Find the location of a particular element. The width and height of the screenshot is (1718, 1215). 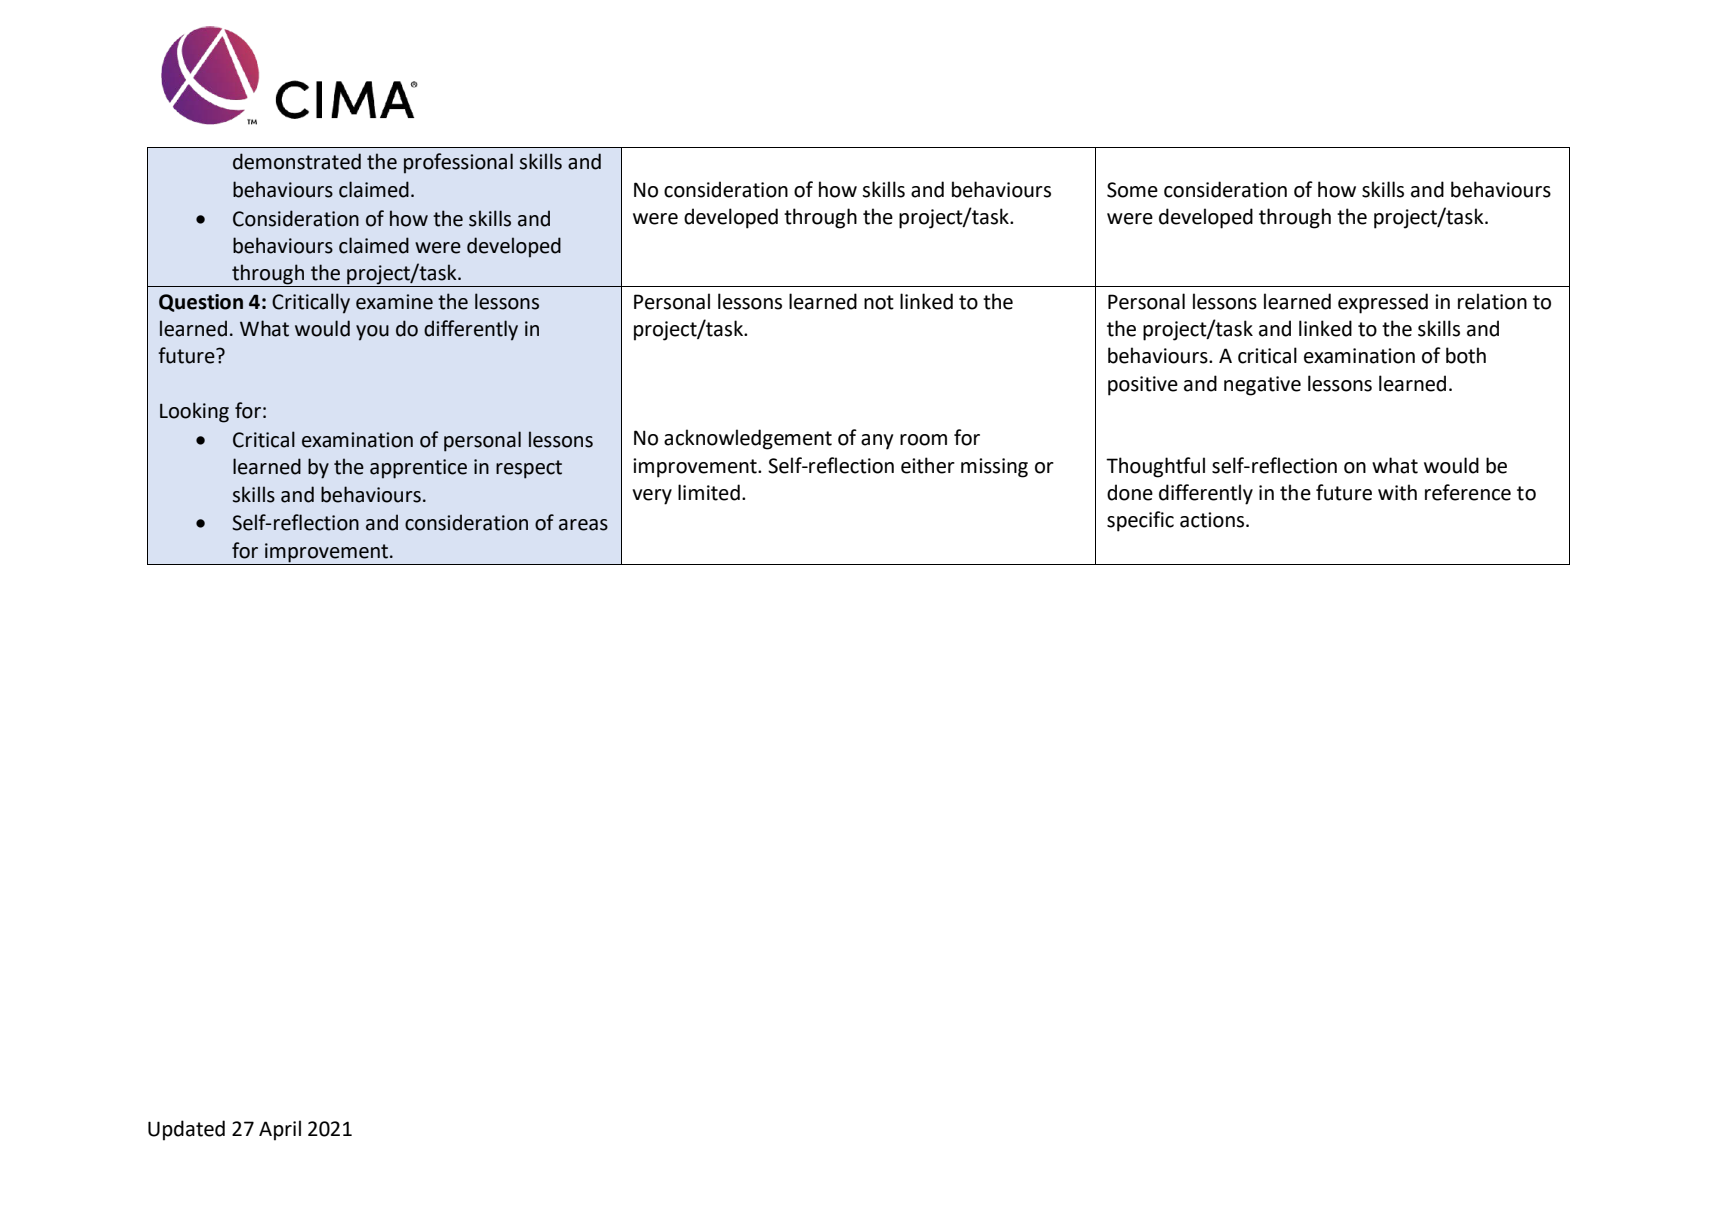

Some is located at coordinates (1132, 190).
